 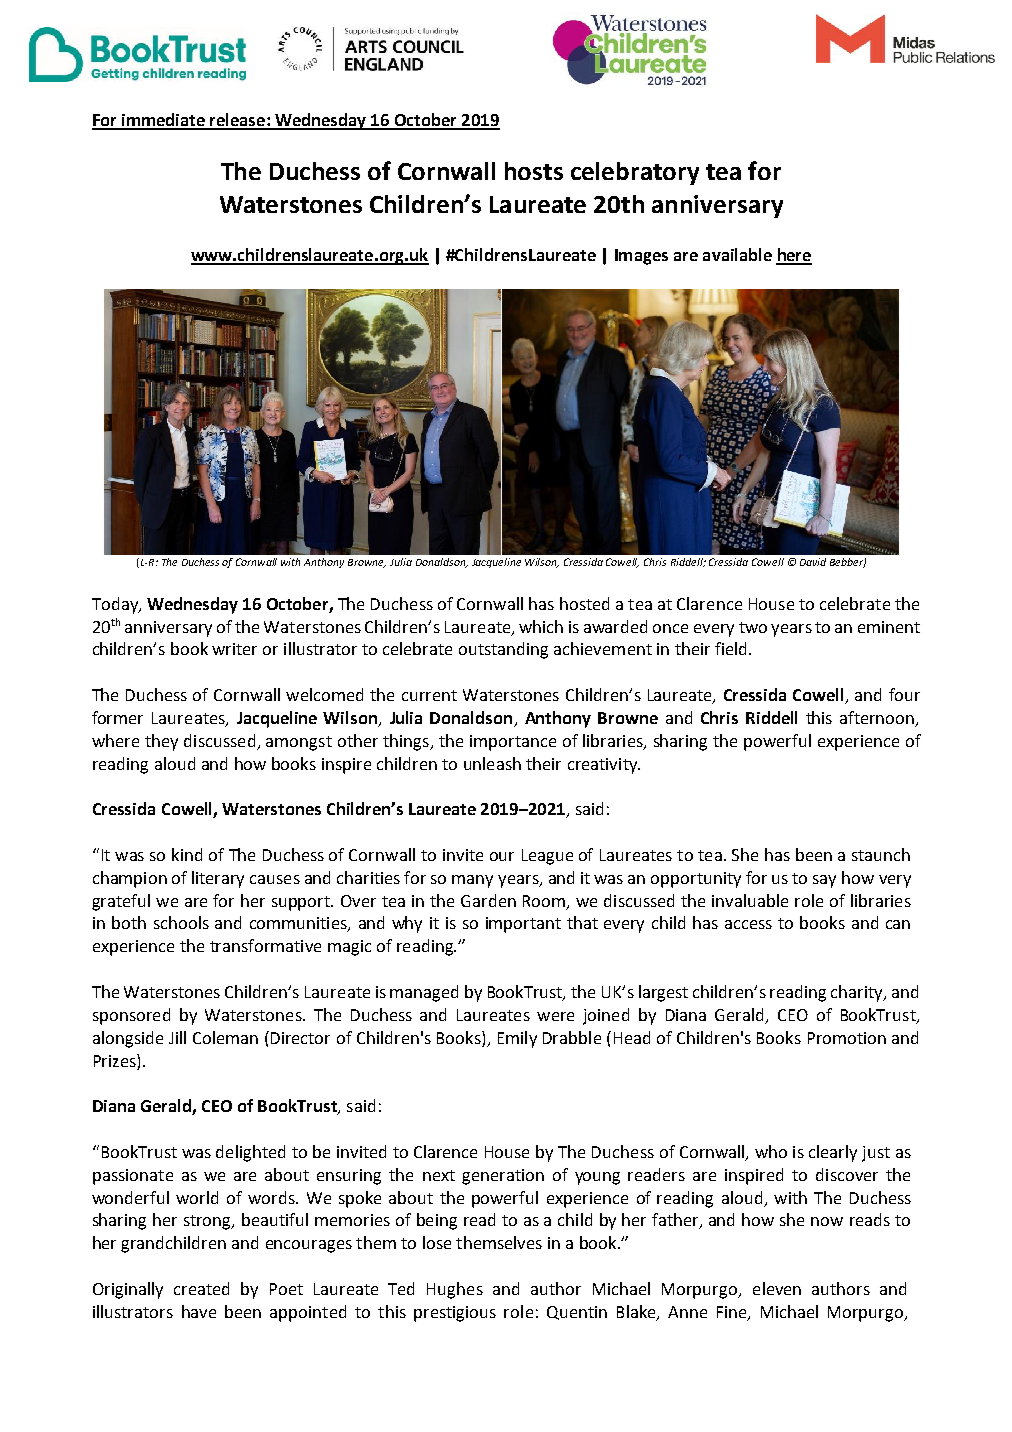 I want to click on Today, so click(x=116, y=605).
